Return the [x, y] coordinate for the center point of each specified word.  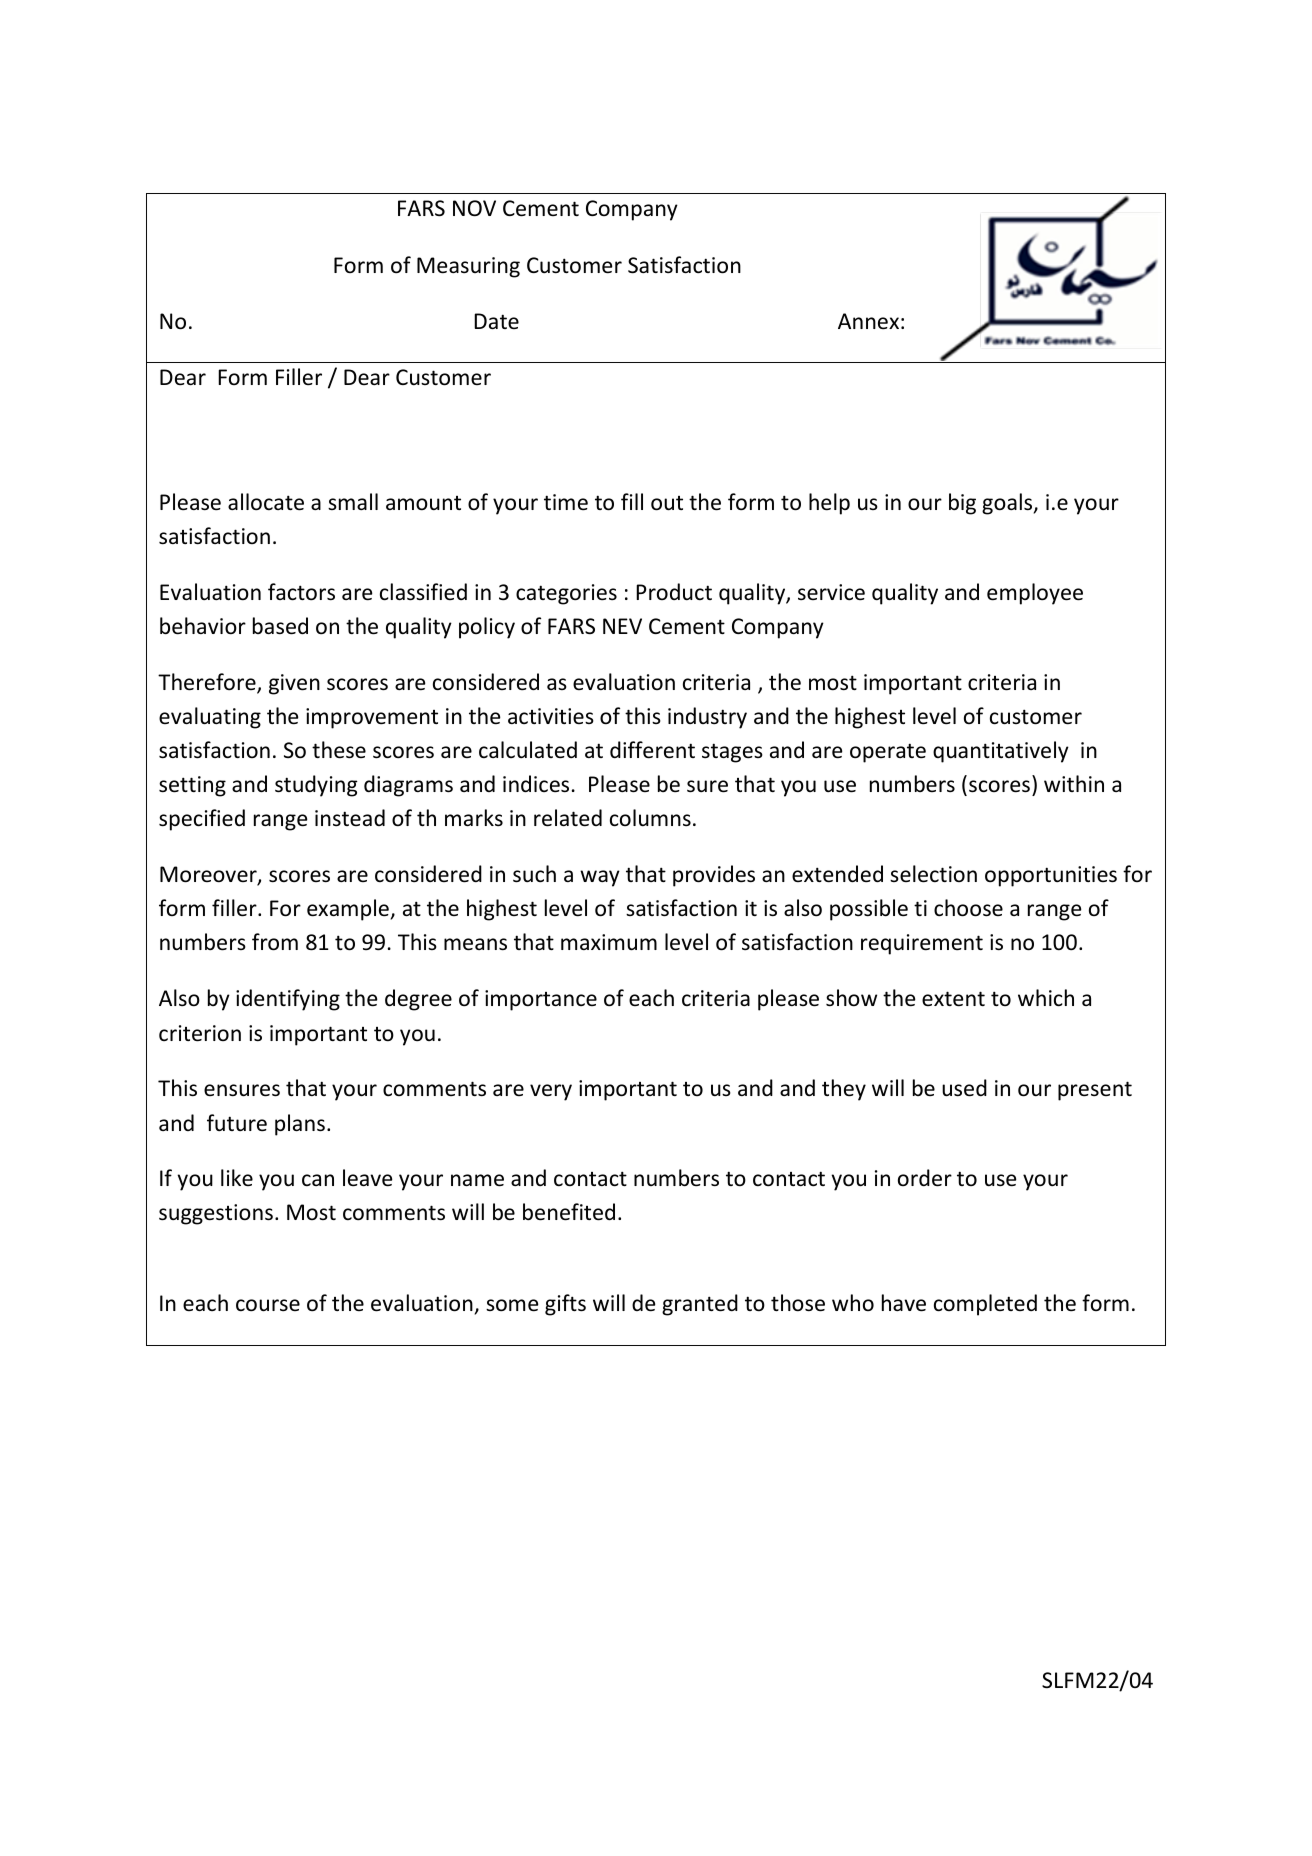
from [275, 942]
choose [968, 908]
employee [1035, 594]
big [962, 504]
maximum [609, 942]
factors [301, 592]
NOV [474, 208]
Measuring [468, 267]
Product [674, 591]
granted [700, 1305]
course [268, 1305]
